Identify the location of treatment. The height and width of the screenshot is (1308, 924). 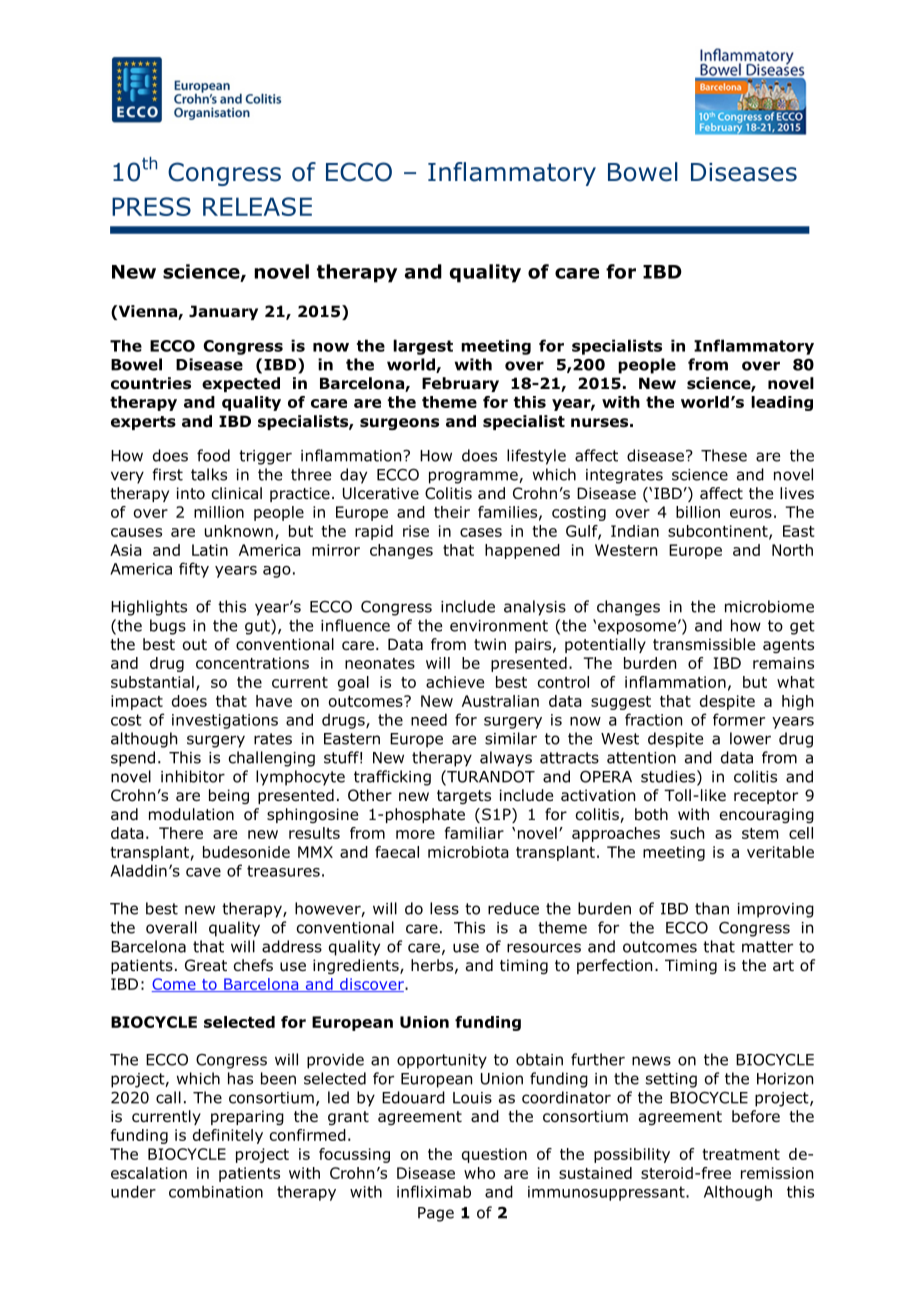
(741, 1154).
